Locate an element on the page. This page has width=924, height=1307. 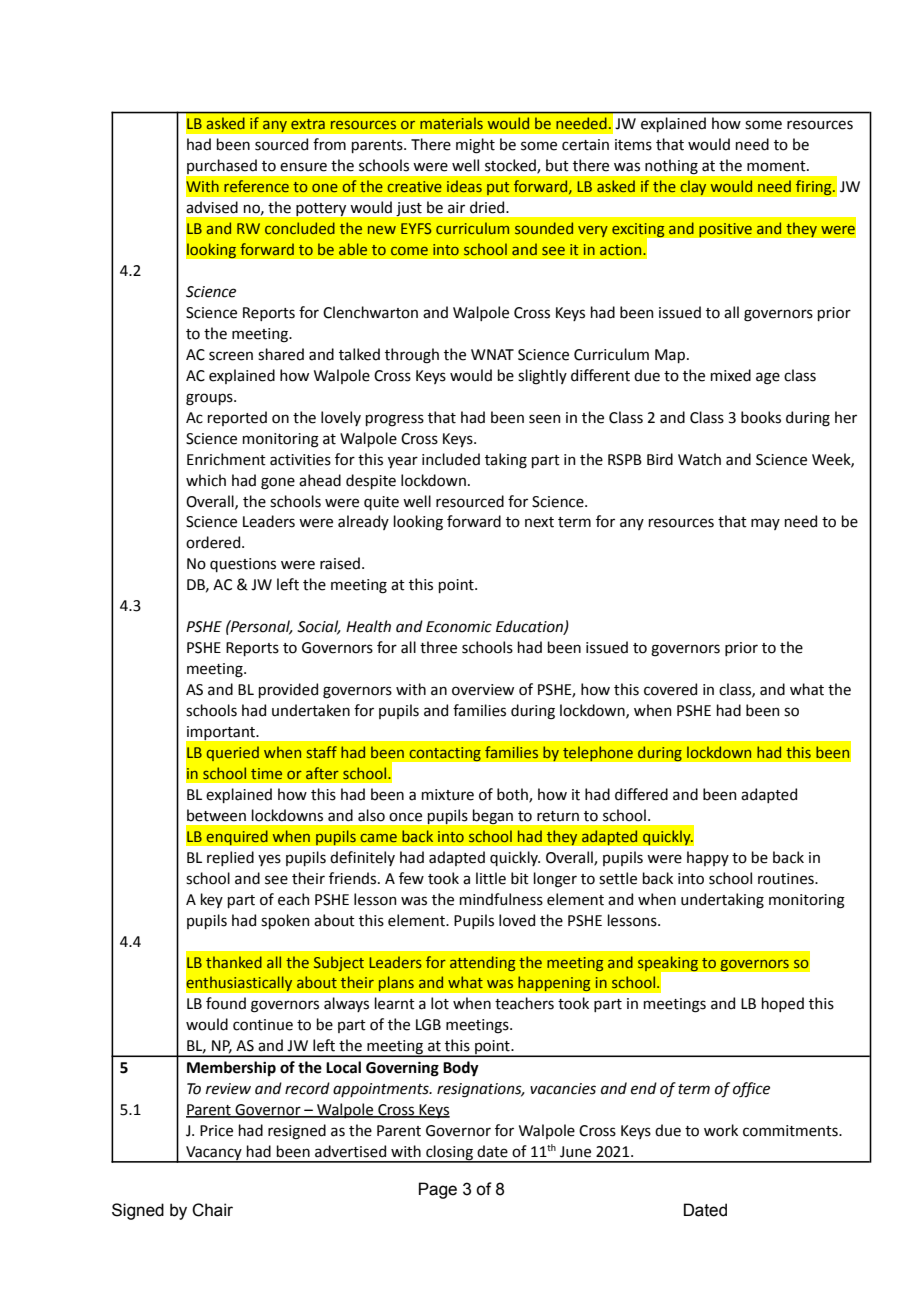
gone is located at coordinates (278, 483).
